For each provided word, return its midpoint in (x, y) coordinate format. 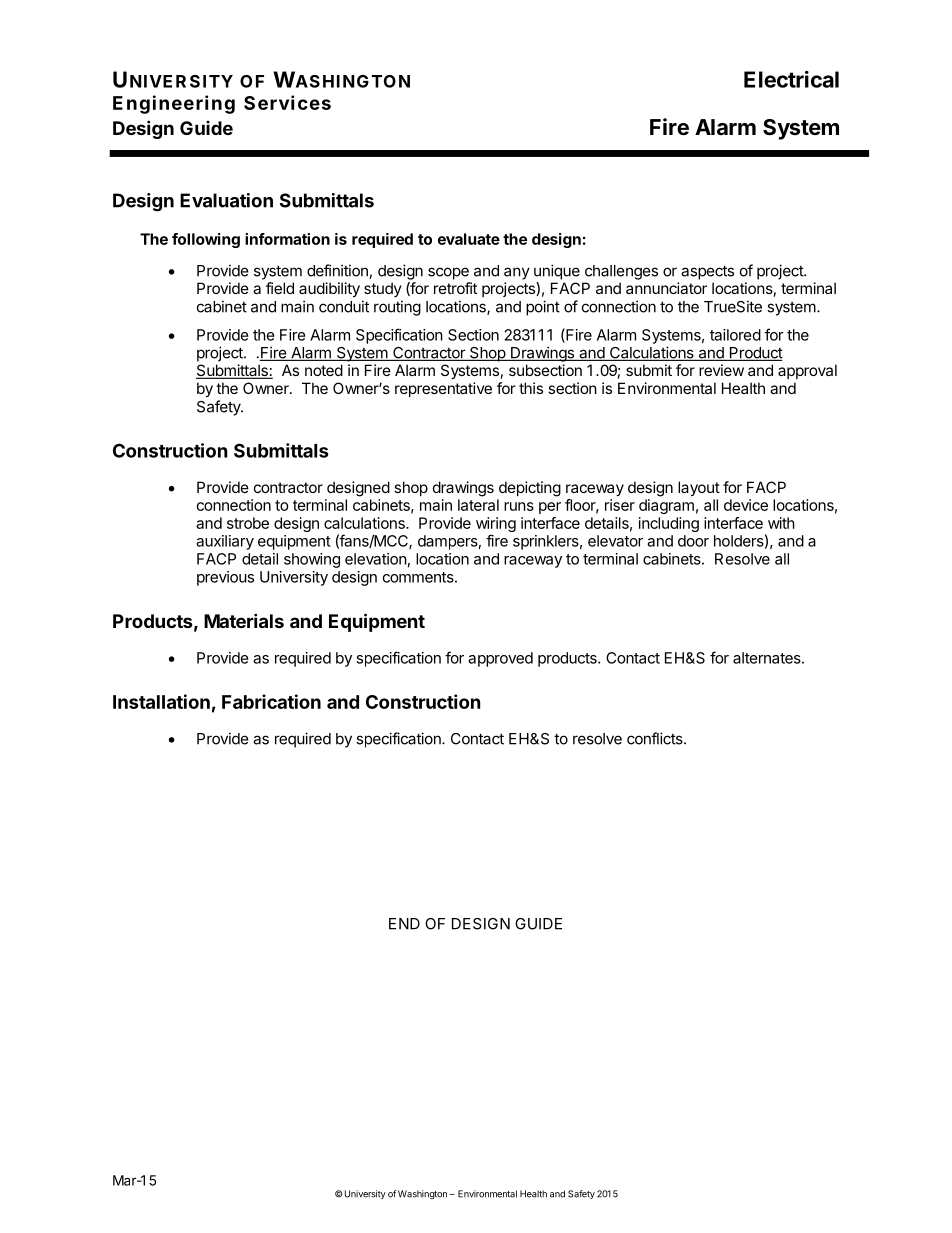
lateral (478, 505)
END (404, 924)
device (746, 505)
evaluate (469, 239)
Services (287, 102)
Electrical (791, 79)
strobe (248, 523)
